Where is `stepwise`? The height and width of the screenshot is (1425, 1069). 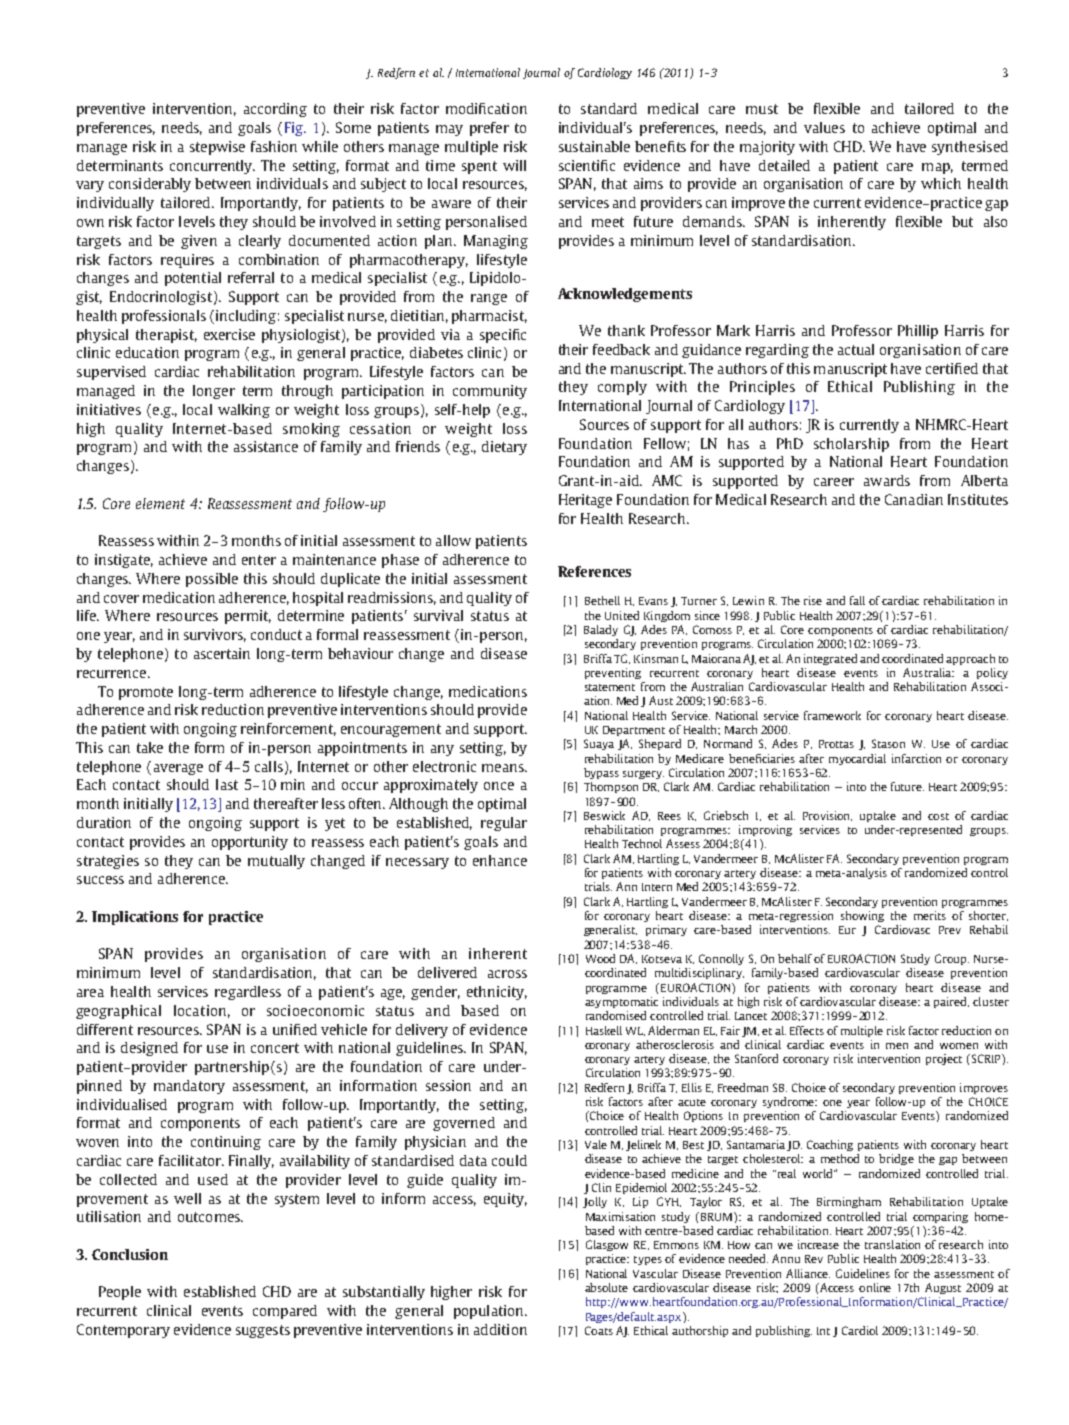 stepwise is located at coordinates (217, 148).
